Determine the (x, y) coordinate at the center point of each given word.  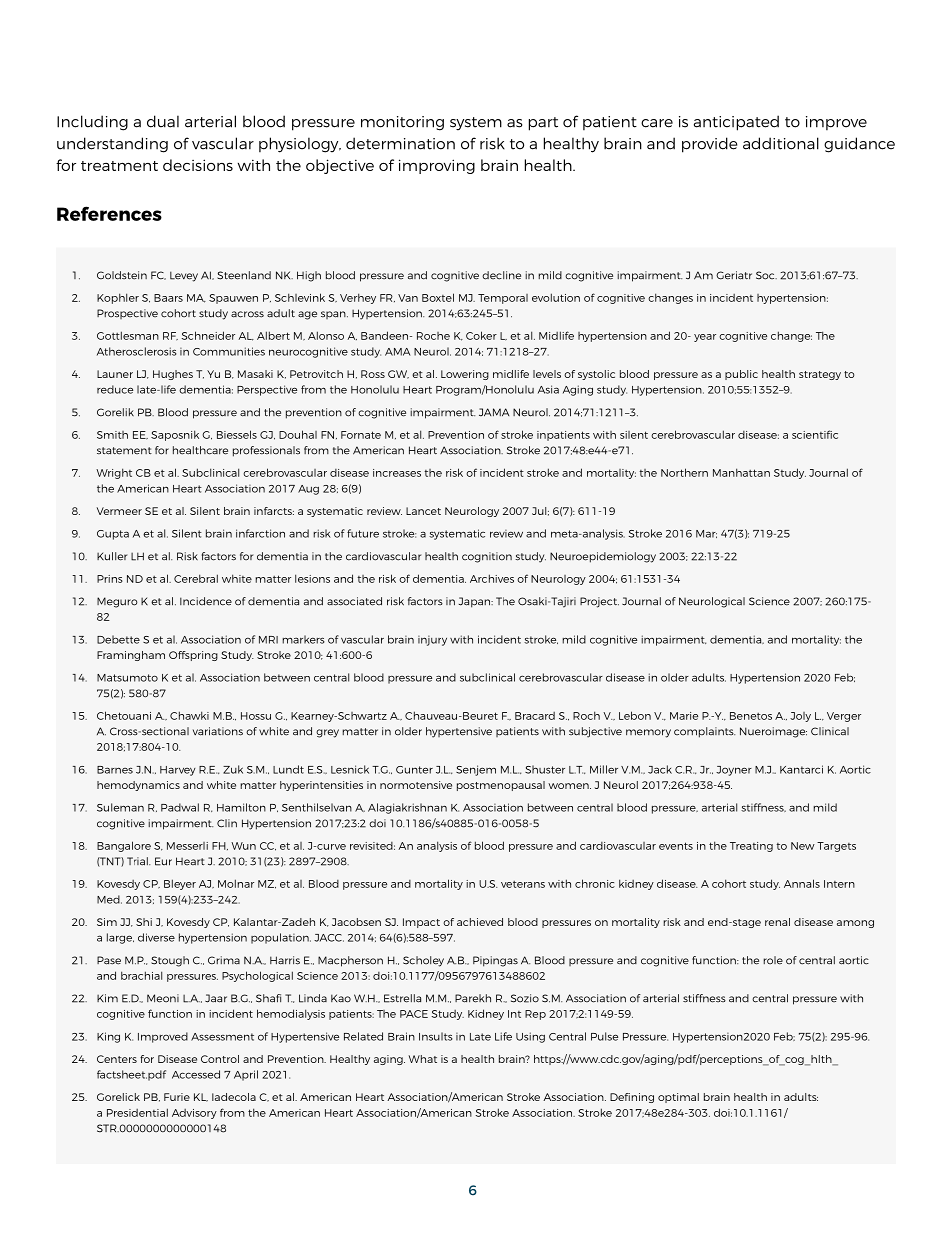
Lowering (465, 375)
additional (781, 143)
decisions (198, 165)
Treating (751, 847)
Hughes (173, 375)
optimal (678, 1098)
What (422, 1059)
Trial (138, 861)
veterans (523, 884)
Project (599, 602)
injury (432, 640)
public (741, 375)
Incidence (206, 601)
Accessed (196, 1074)
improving (437, 166)
